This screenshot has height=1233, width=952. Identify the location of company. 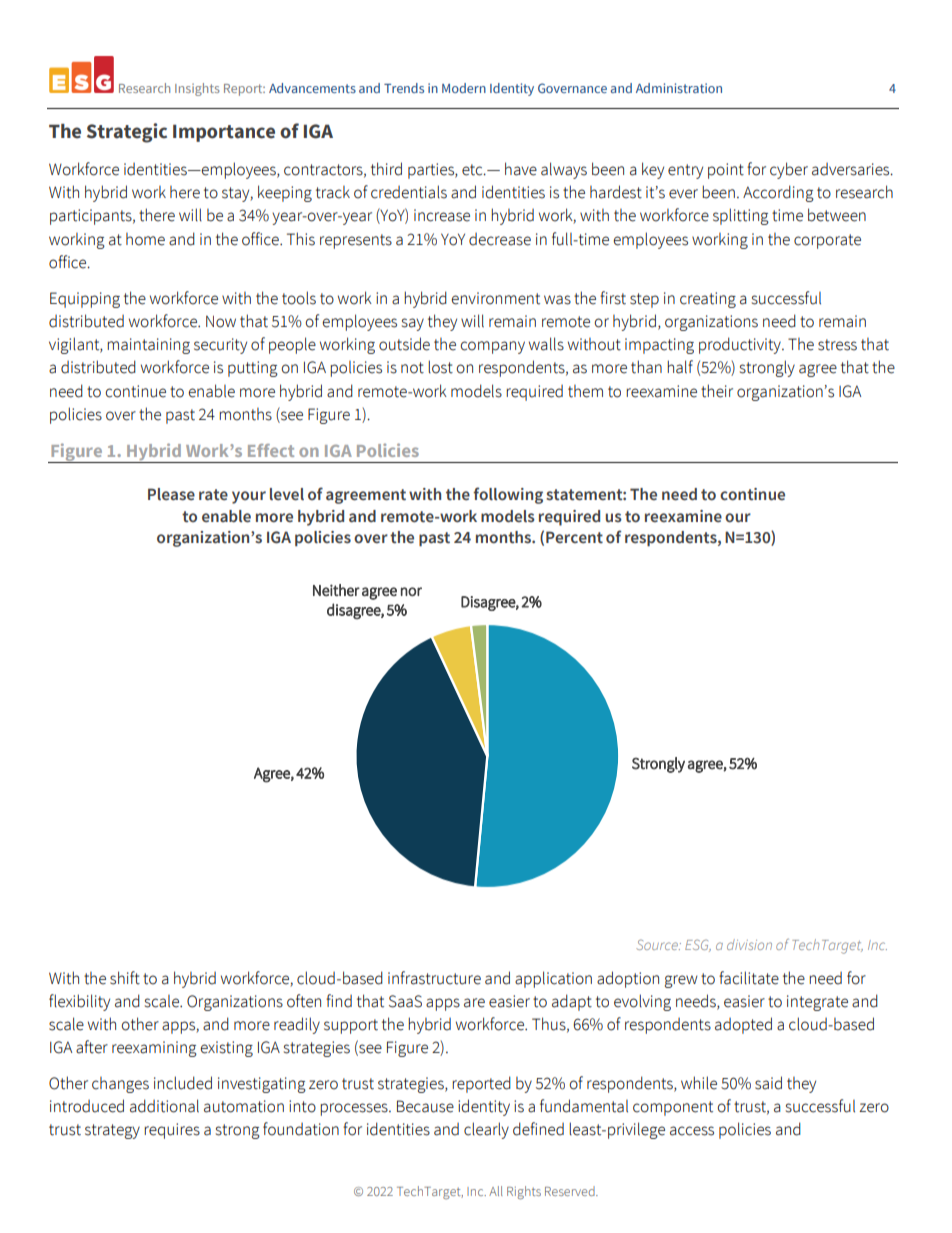
(493, 347).
